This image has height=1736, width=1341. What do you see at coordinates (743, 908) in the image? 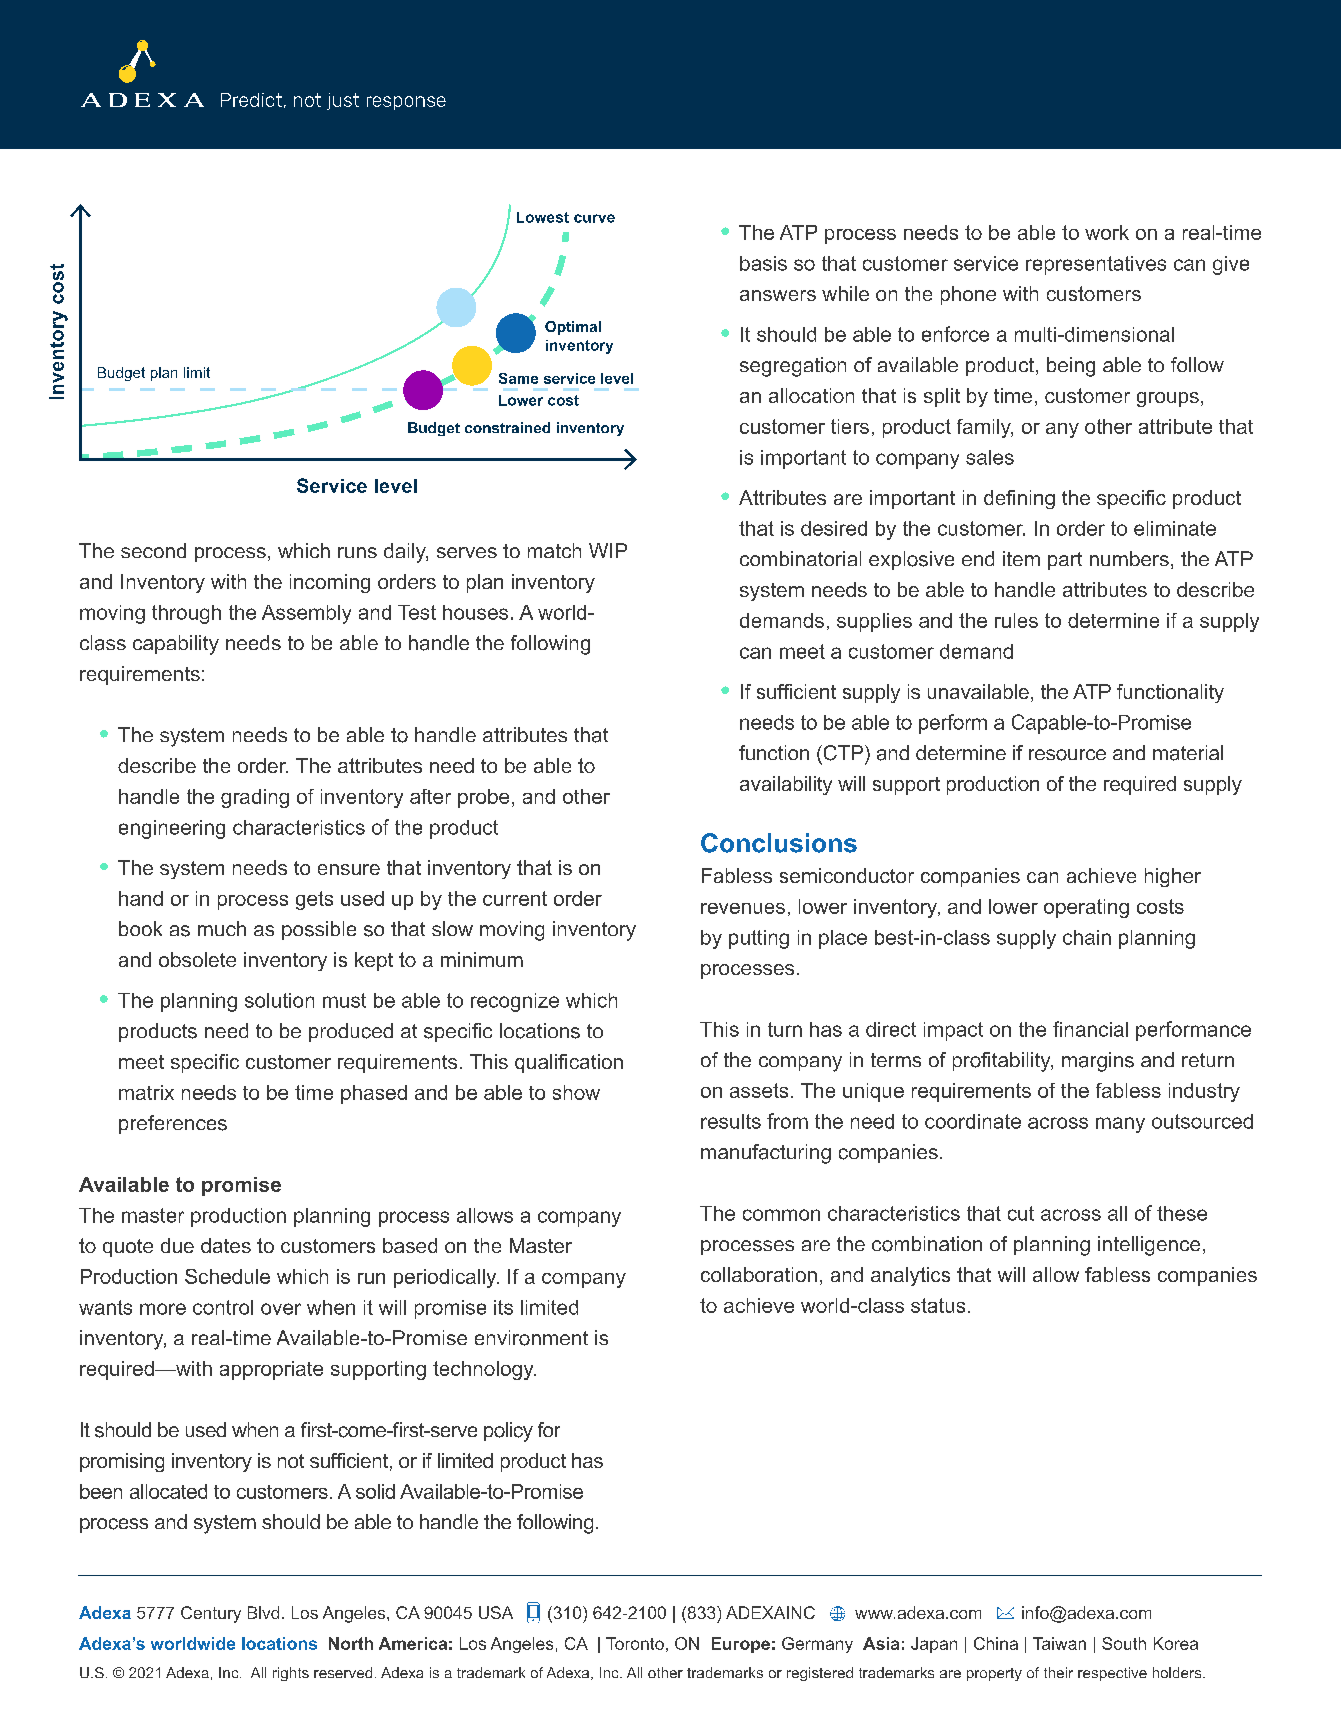
I see `revenues` at bounding box center [743, 908].
